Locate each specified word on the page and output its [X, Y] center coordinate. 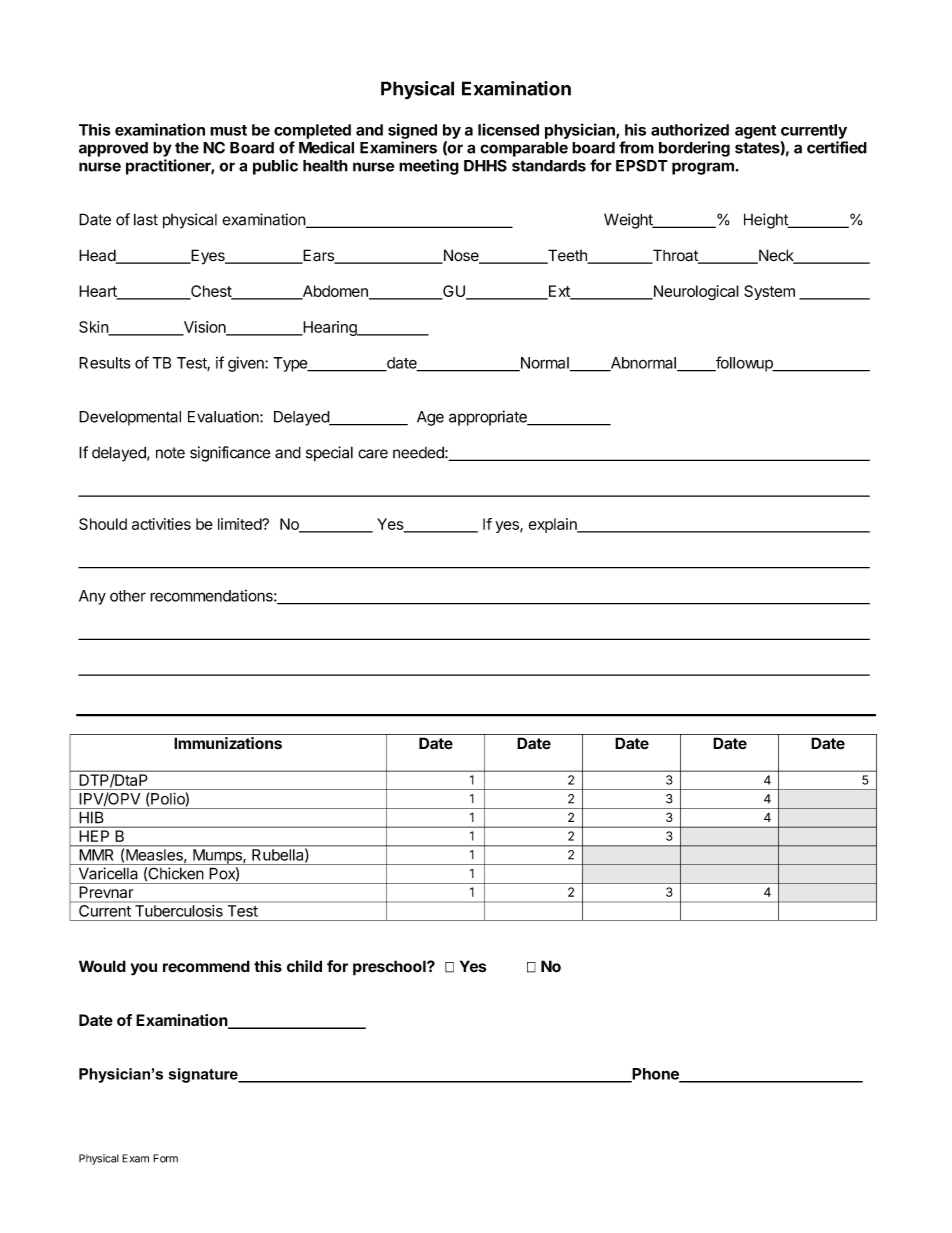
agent [755, 132]
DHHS [485, 166]
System [769, 292]
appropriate [489, 418]
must [228, 130]
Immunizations [228, 743]
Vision [204, 328]
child [304, 966]
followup [744, 364]
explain [553, 525]
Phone [655, 1075]
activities [161, 524]
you [144, 969]
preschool [390, 968]
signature [204, 1075]
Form [165, 1158]
